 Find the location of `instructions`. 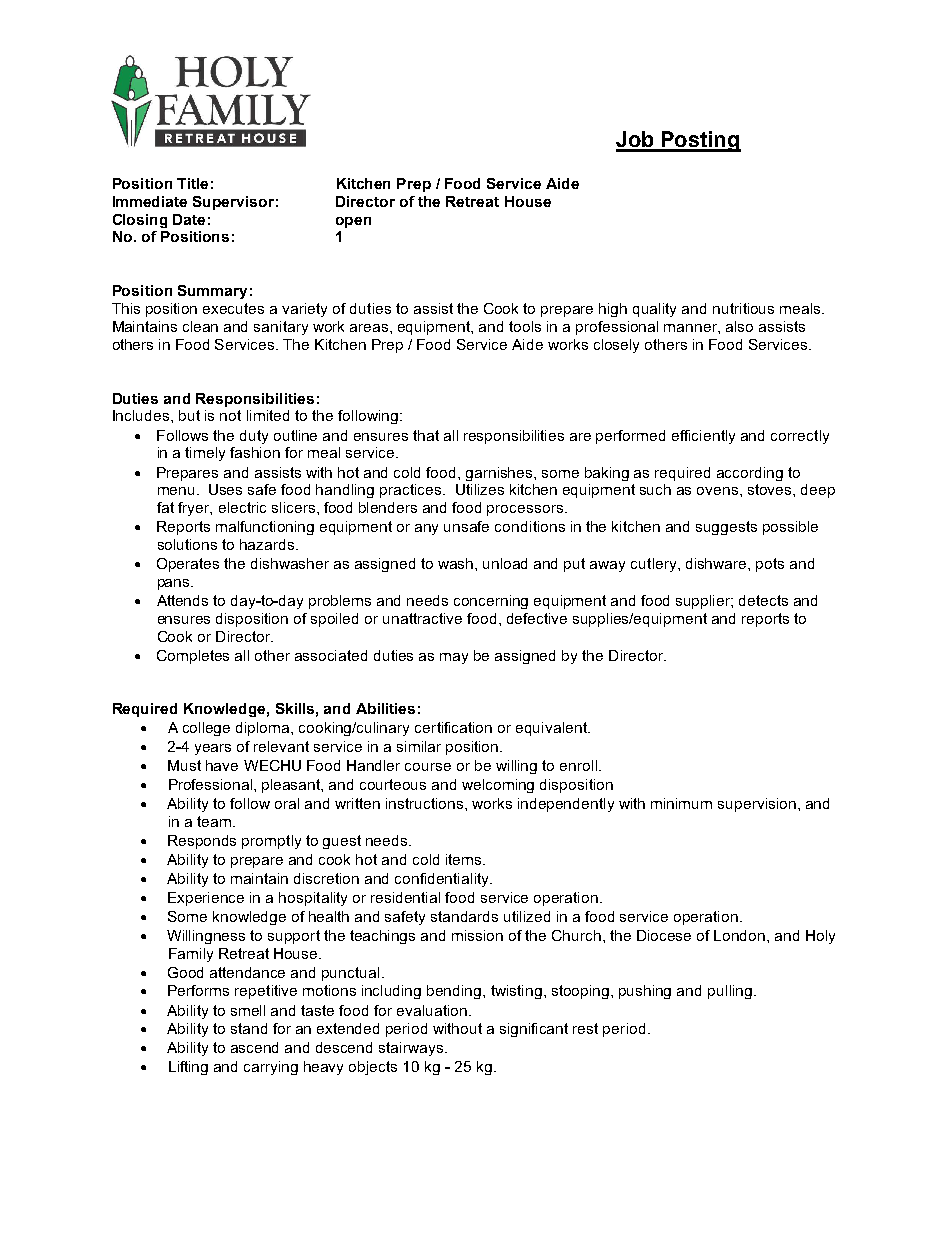

instructions is located at coordinates (426, 803).
